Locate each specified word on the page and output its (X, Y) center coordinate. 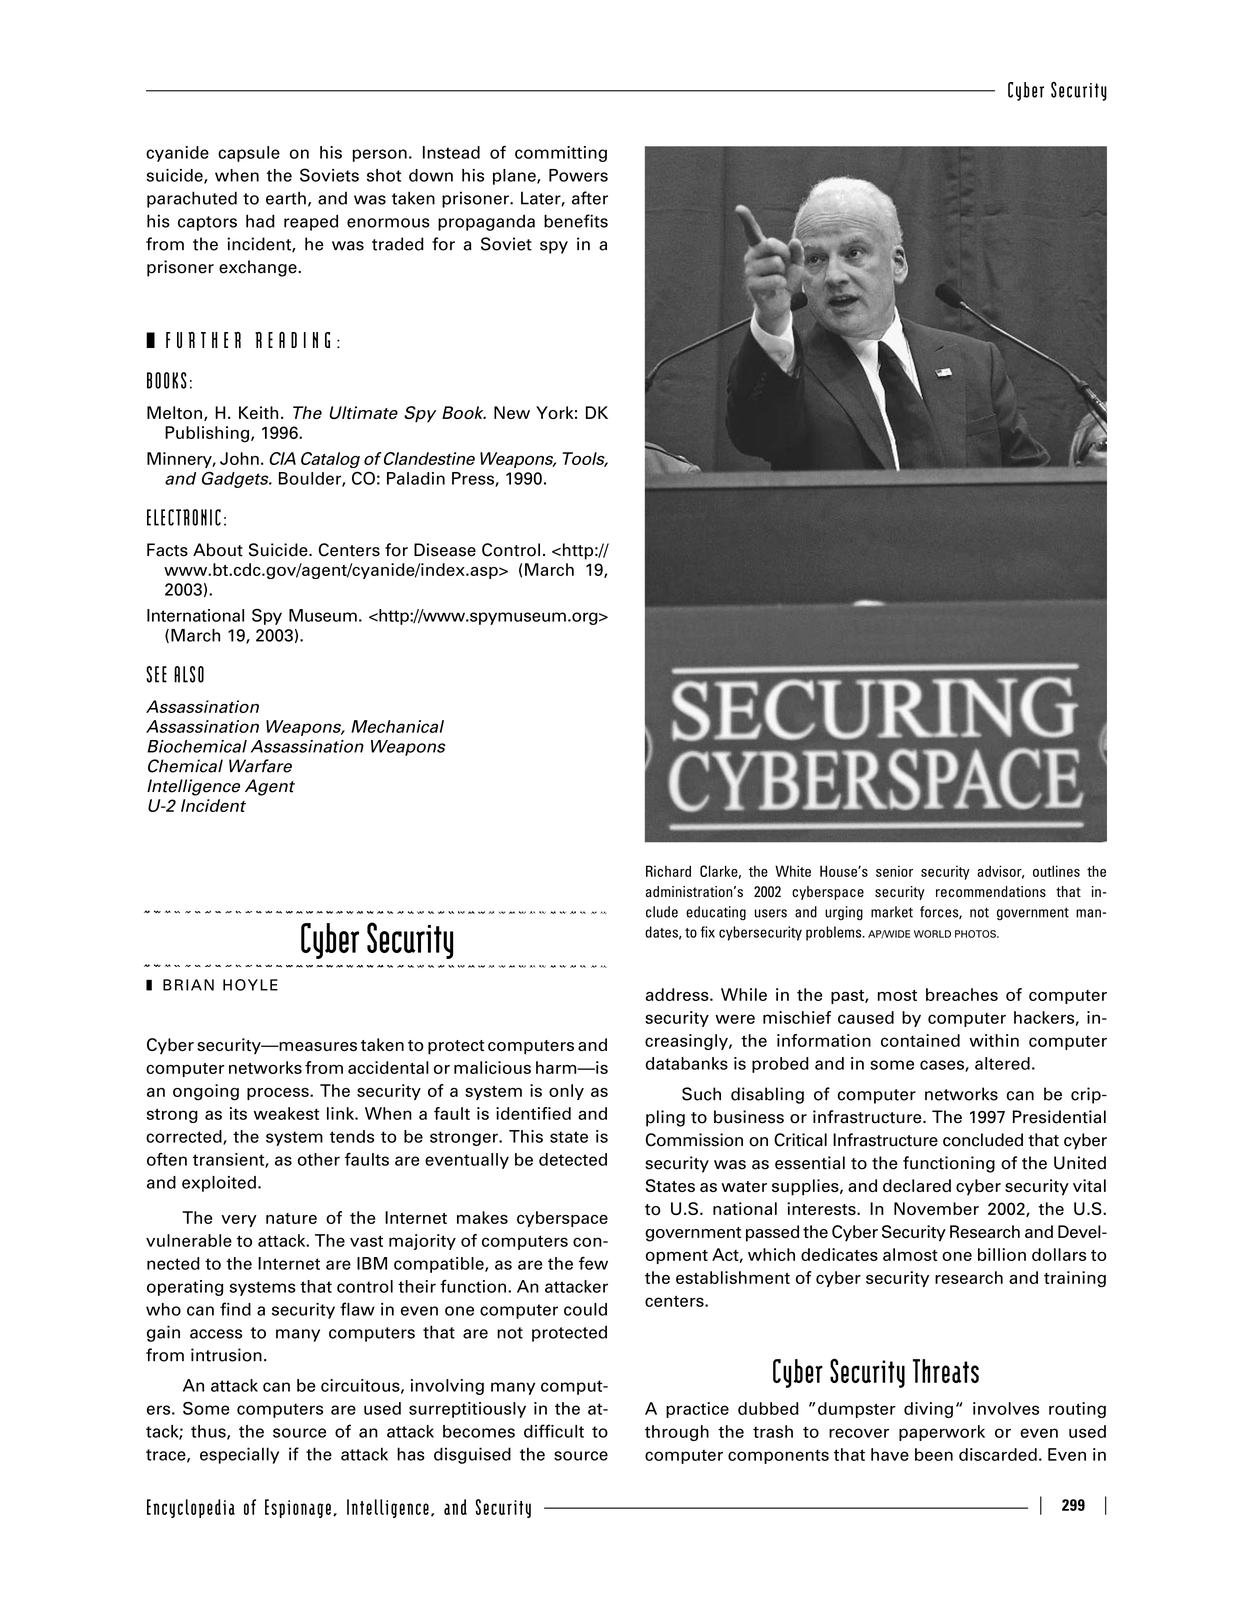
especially (239, 1455)
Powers (578, 175)
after (590, 198)
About (218, 550)
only (566, 1092)
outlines (1056, 871)
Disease (445, 550)
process (279, 1093)
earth (286, 198)
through (677, 1433)
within (994, 1040)
